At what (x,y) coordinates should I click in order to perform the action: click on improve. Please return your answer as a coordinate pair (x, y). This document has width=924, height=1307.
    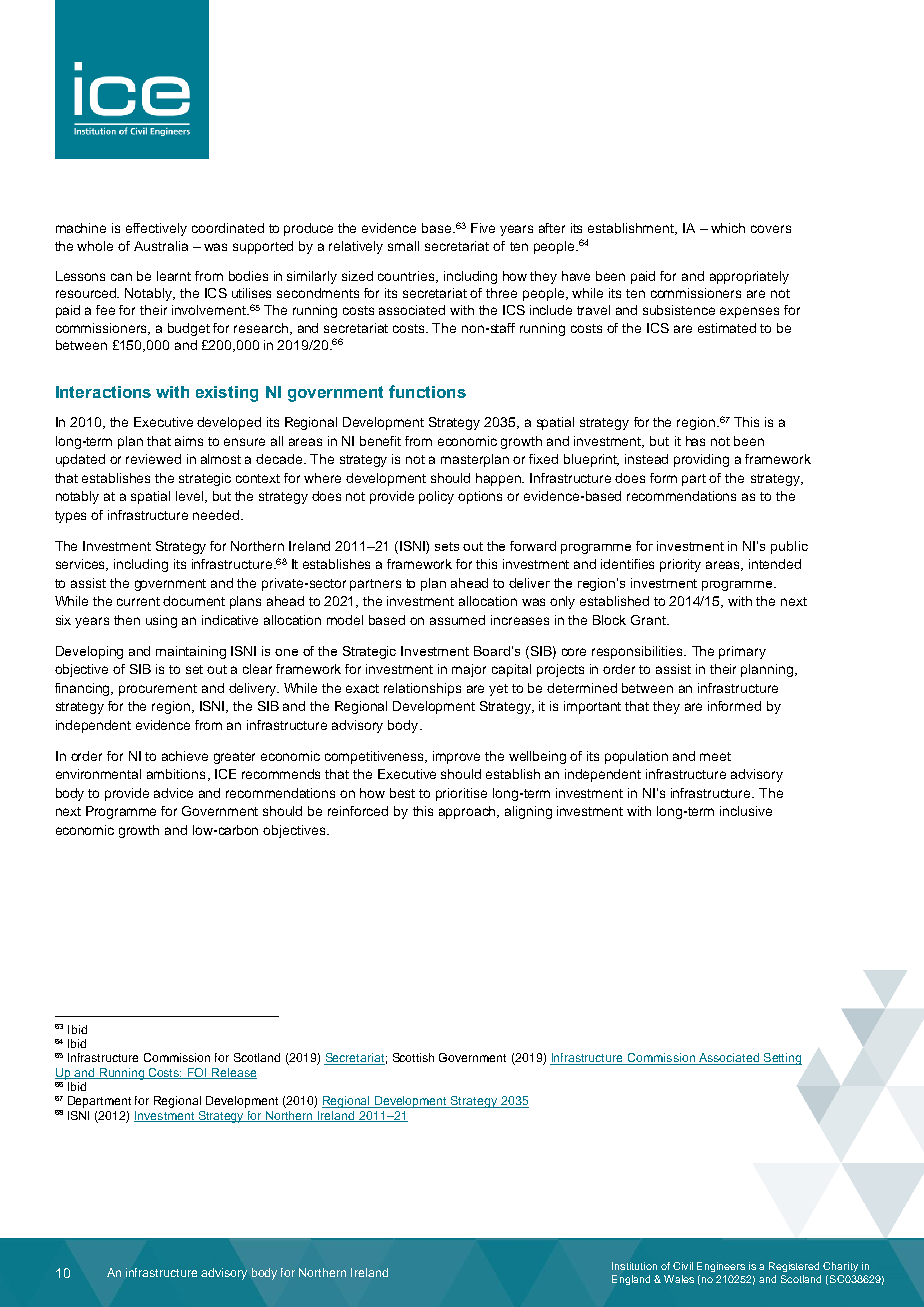
    Looking at the image, I should click on (456, 757).
